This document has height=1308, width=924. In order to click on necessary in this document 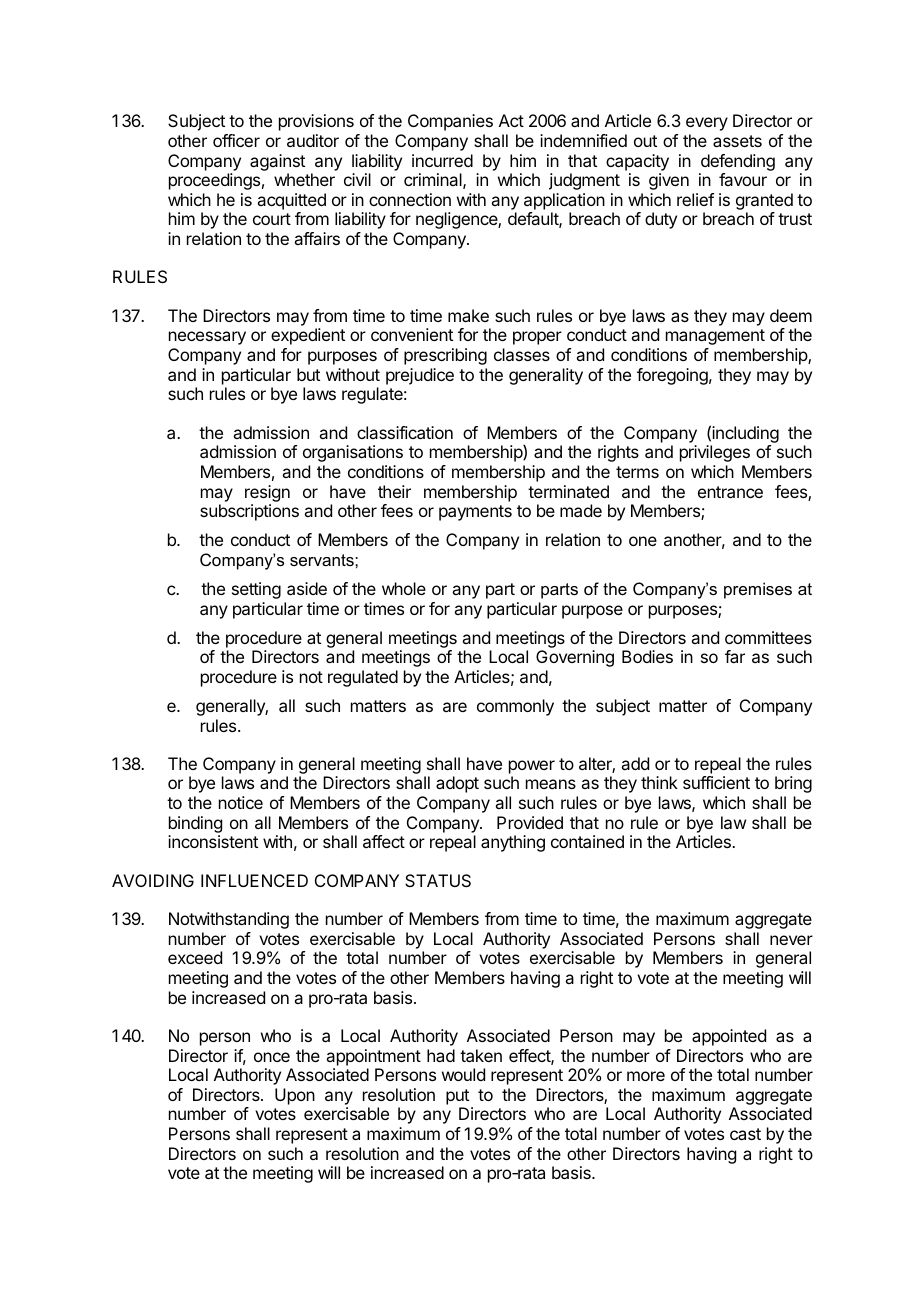, I will do `click(207, 338)`.
